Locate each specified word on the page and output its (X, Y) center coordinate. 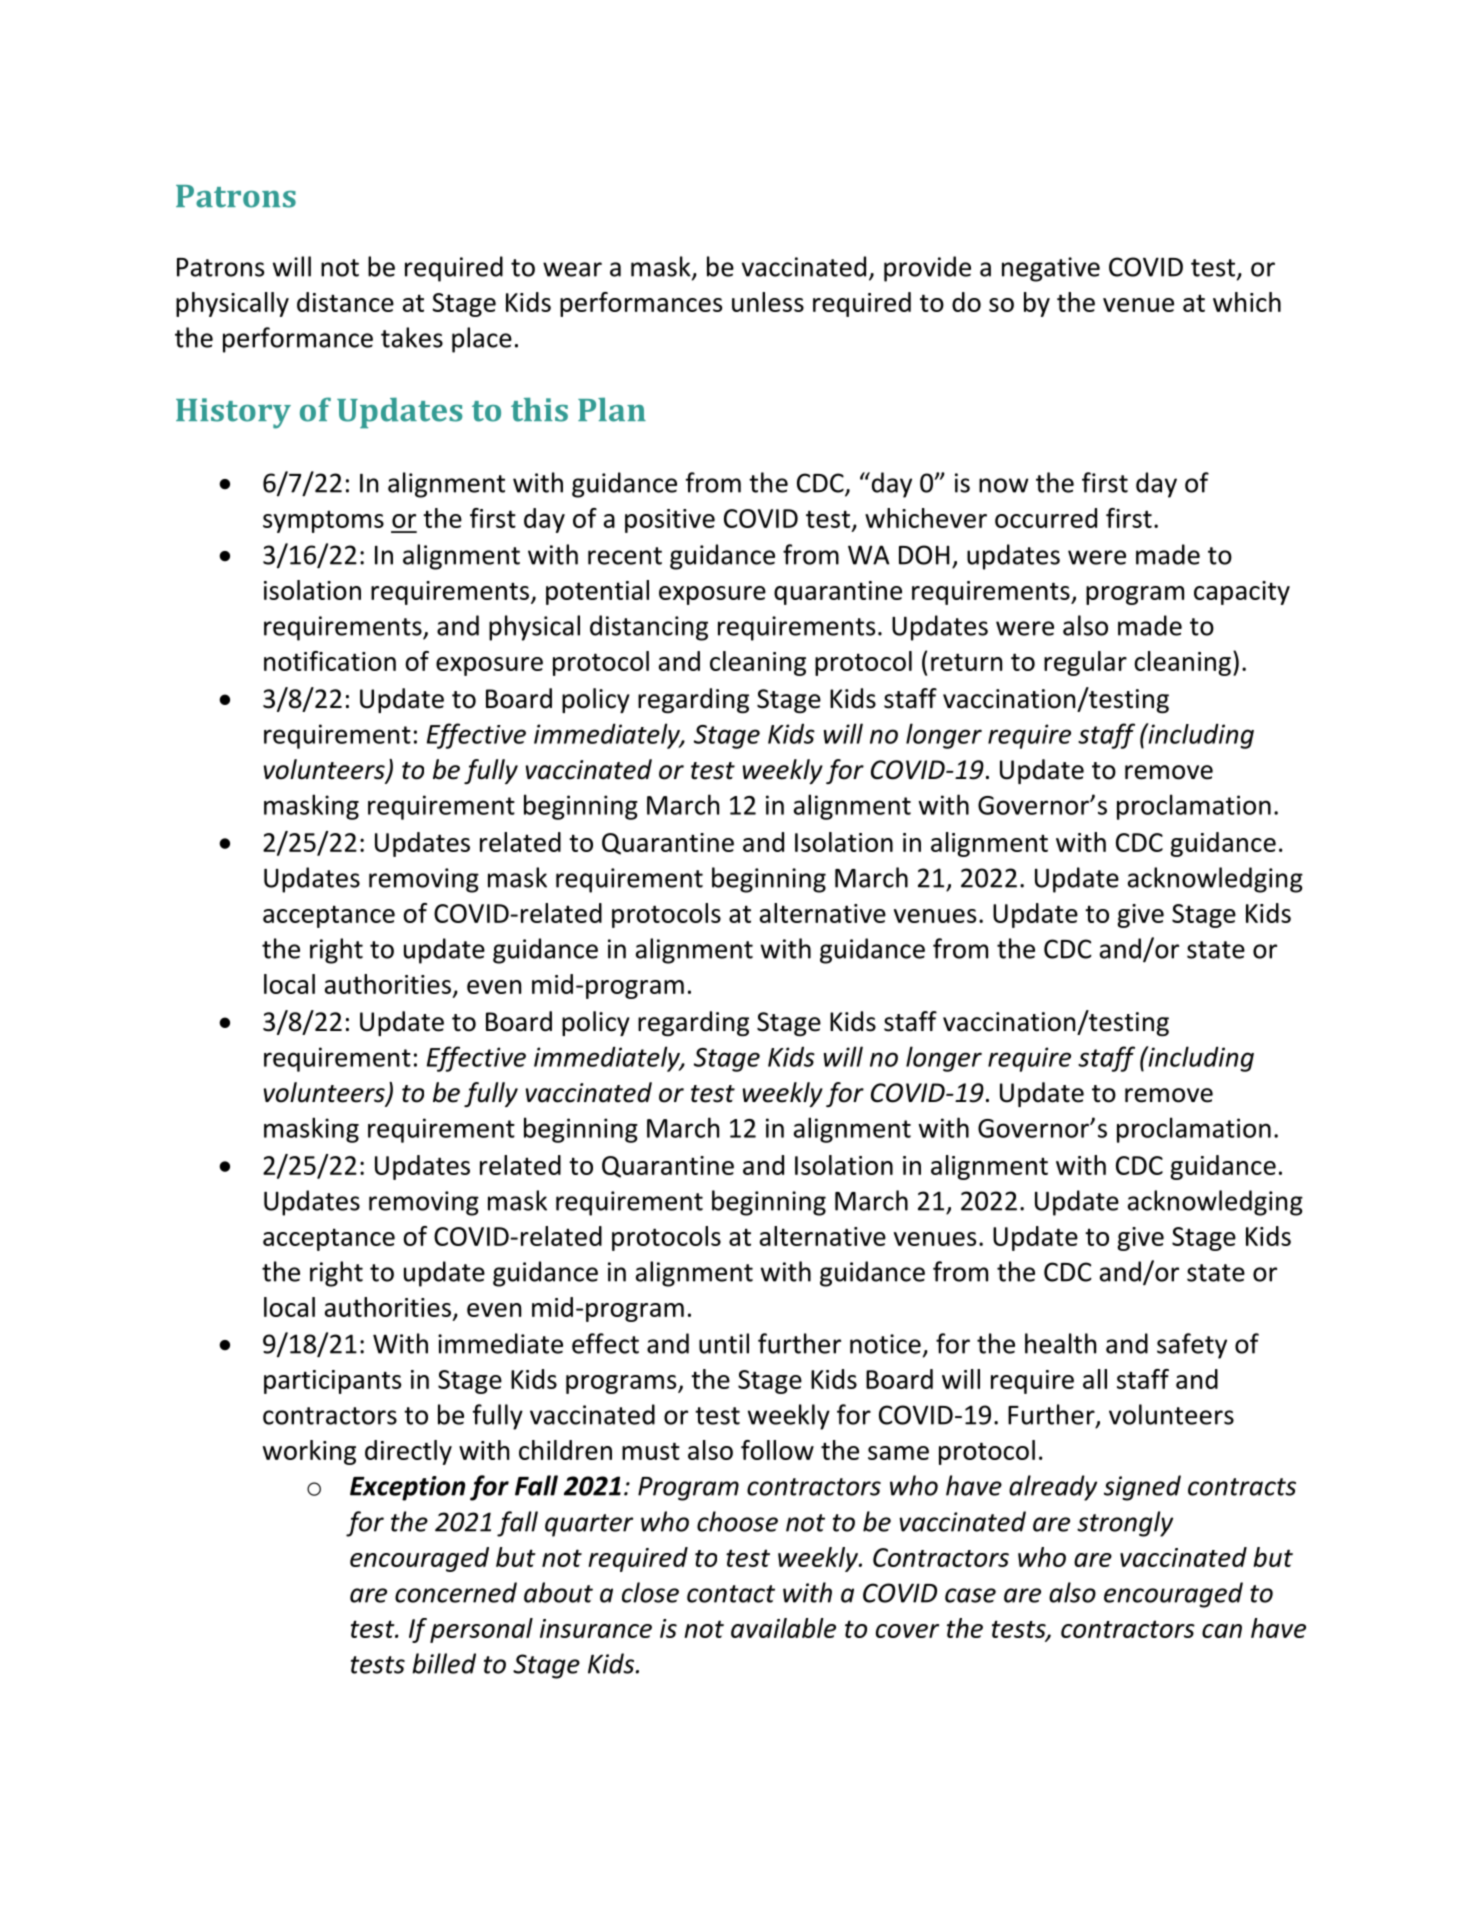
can (1222, 1631)
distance (345, 302)
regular (1085, 663)
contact (731, 1594)
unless (768, 302)
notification (330, 661)
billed (444, 1663)
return (966, 662)
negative (1051, 269)
